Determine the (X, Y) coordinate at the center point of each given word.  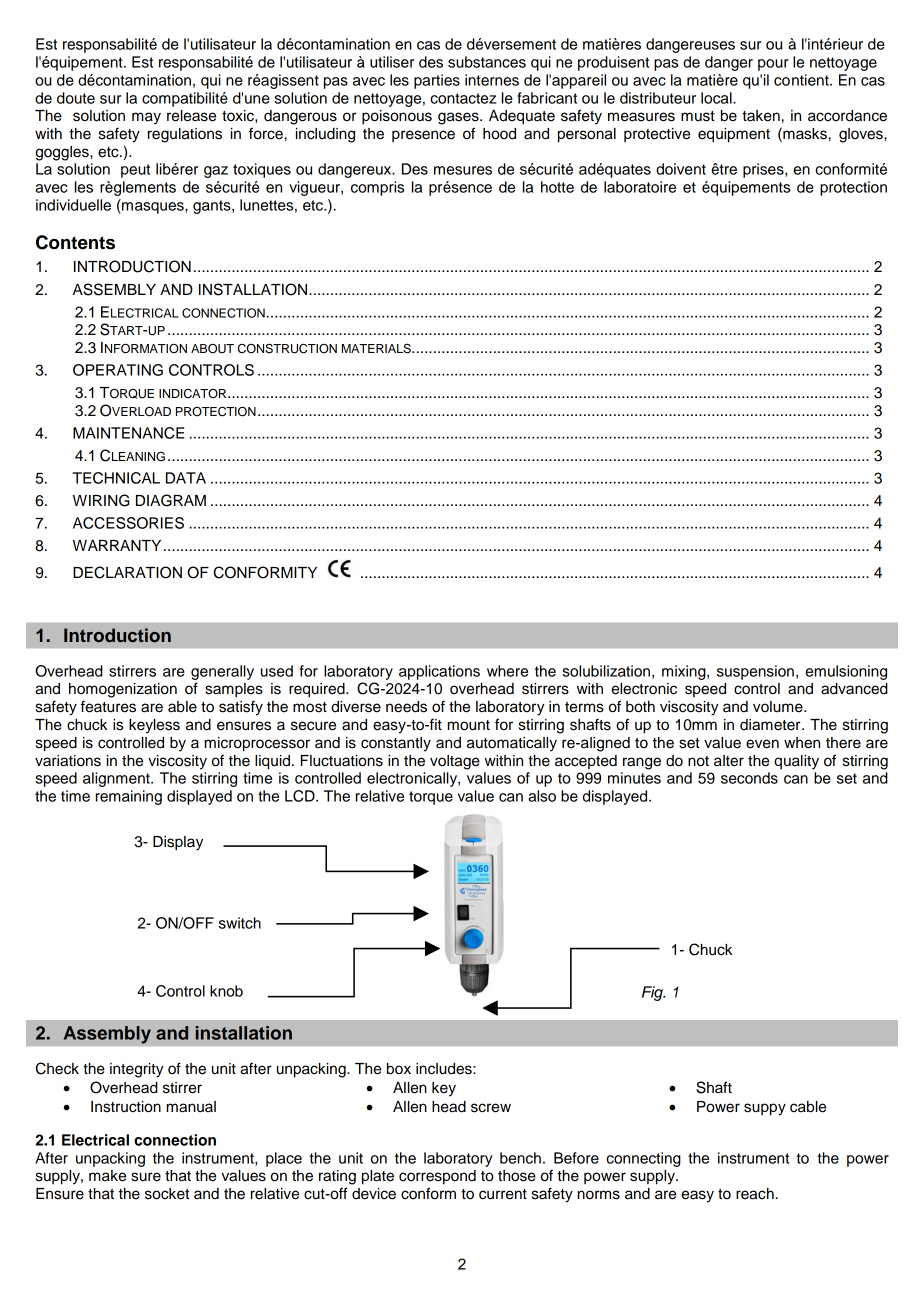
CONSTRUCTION (287, 349)
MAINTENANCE (128, 433)
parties (437, 81)
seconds (749, 778)
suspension (755, 672)
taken (761, 116)
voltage (455, 762)
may (146, 118)
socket (167, 1194)
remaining (129, 797)
